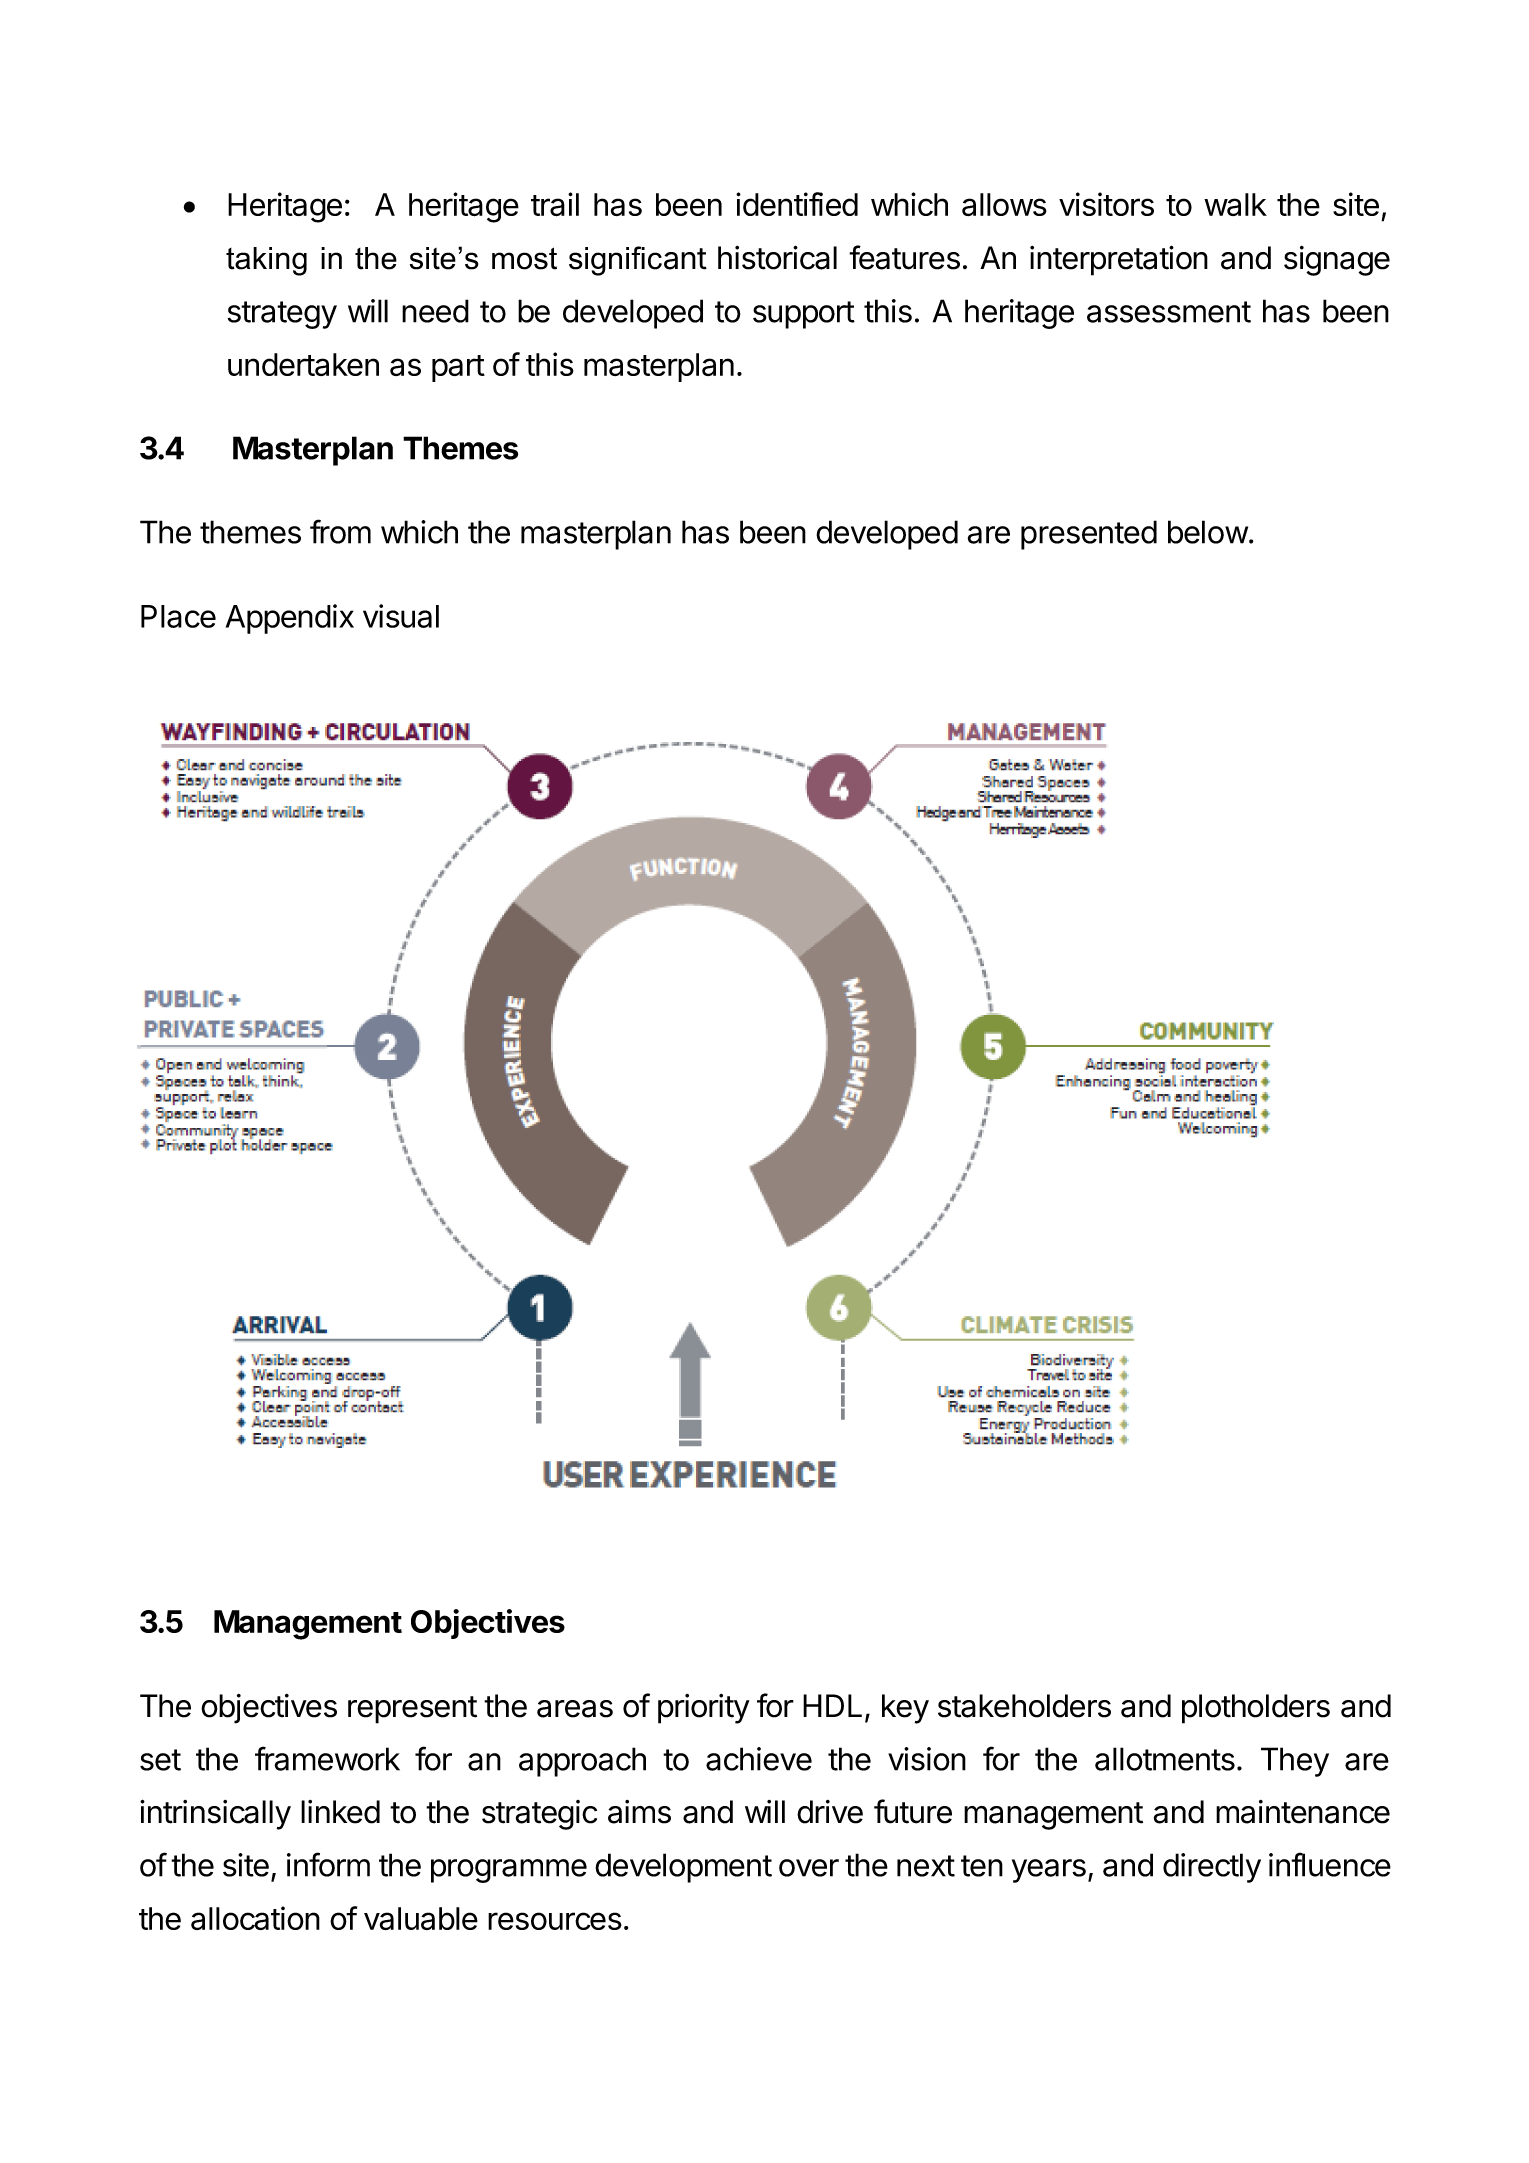  Describe the element at coordinates (178, 616) in the screenshot. I see `Place` at that location.
